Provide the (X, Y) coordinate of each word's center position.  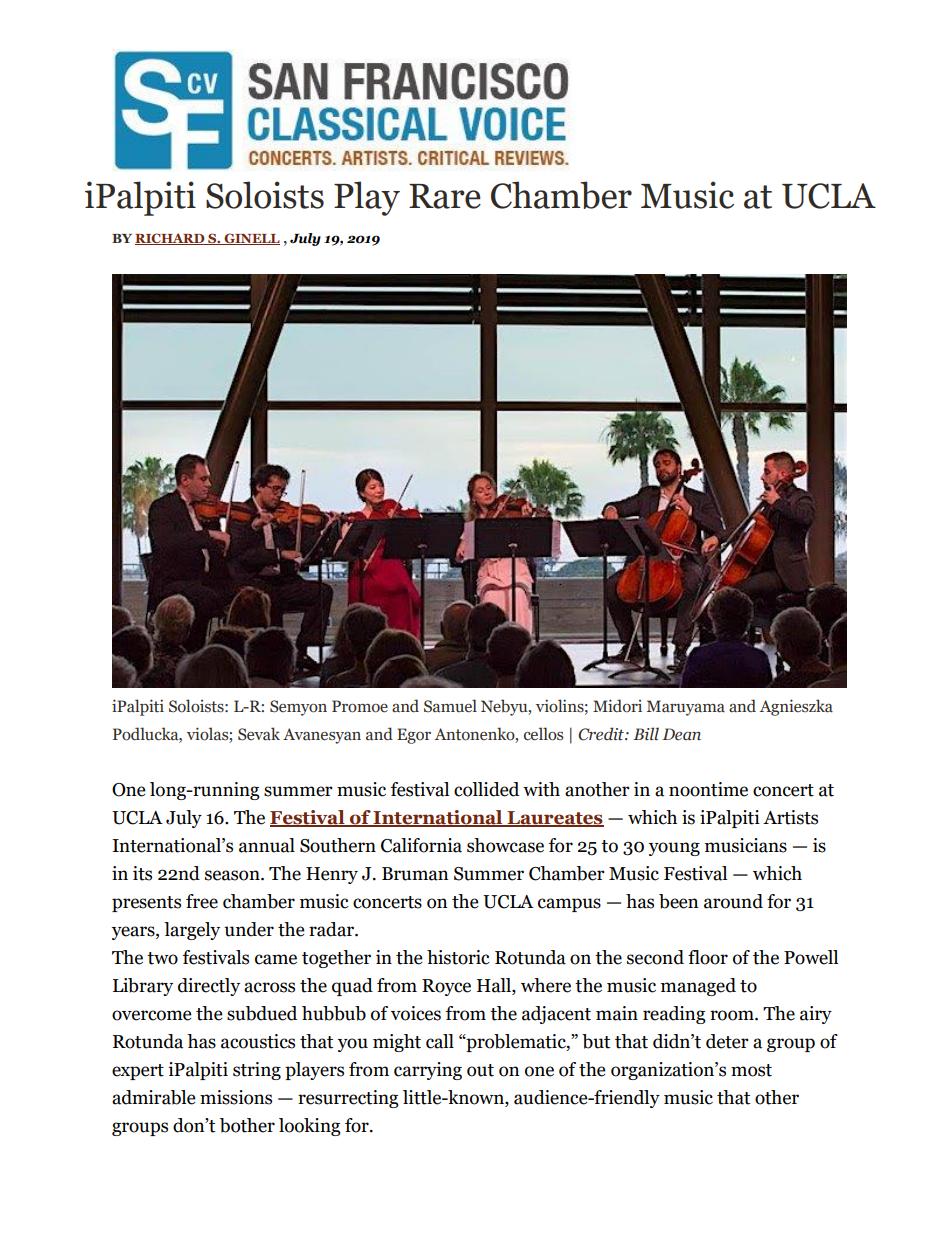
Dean (681, 734)
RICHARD (171, 239)
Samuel (450, 706)
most (751, 1070)
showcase (505, 845)
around (733, 901)
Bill (646, 734)
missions (236, 1097)
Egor (414, 736)
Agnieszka (796, 707)
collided (486, 789)
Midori (617, 706)
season (233, 875)
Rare (445, 196)
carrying (428, 1071)
